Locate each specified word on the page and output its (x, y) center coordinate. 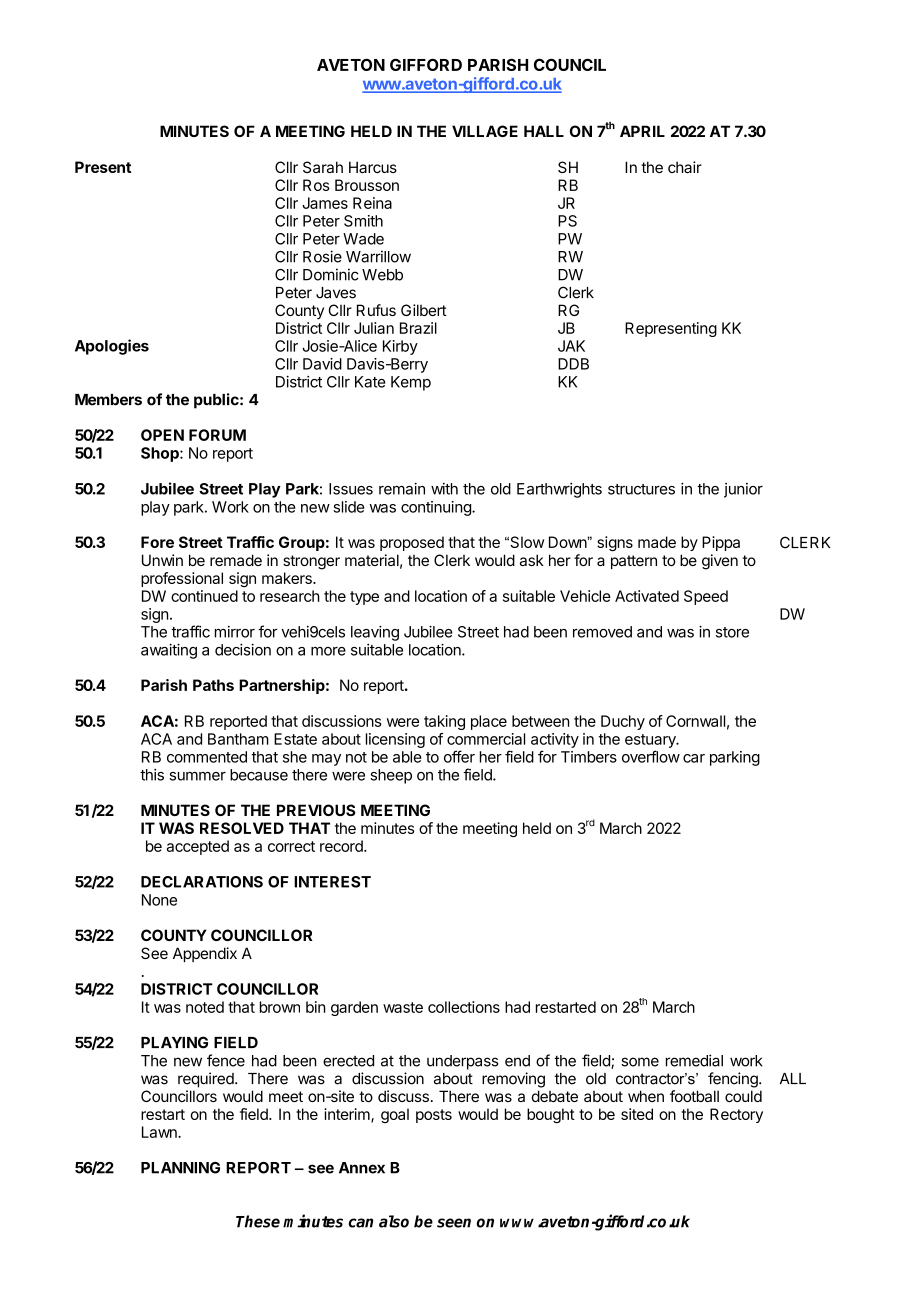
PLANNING (180, 1168)
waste (403, 1007)
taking (444, 722)
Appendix (205, 954)
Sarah (323, 167)
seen (454, 1223)
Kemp (411, 383)
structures (641, 489)
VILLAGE (485, 131)
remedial (694, 1060)
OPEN (162, 435)
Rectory (736, 1115)
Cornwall (695, 721)
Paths (213, 685)
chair (685, 167)
